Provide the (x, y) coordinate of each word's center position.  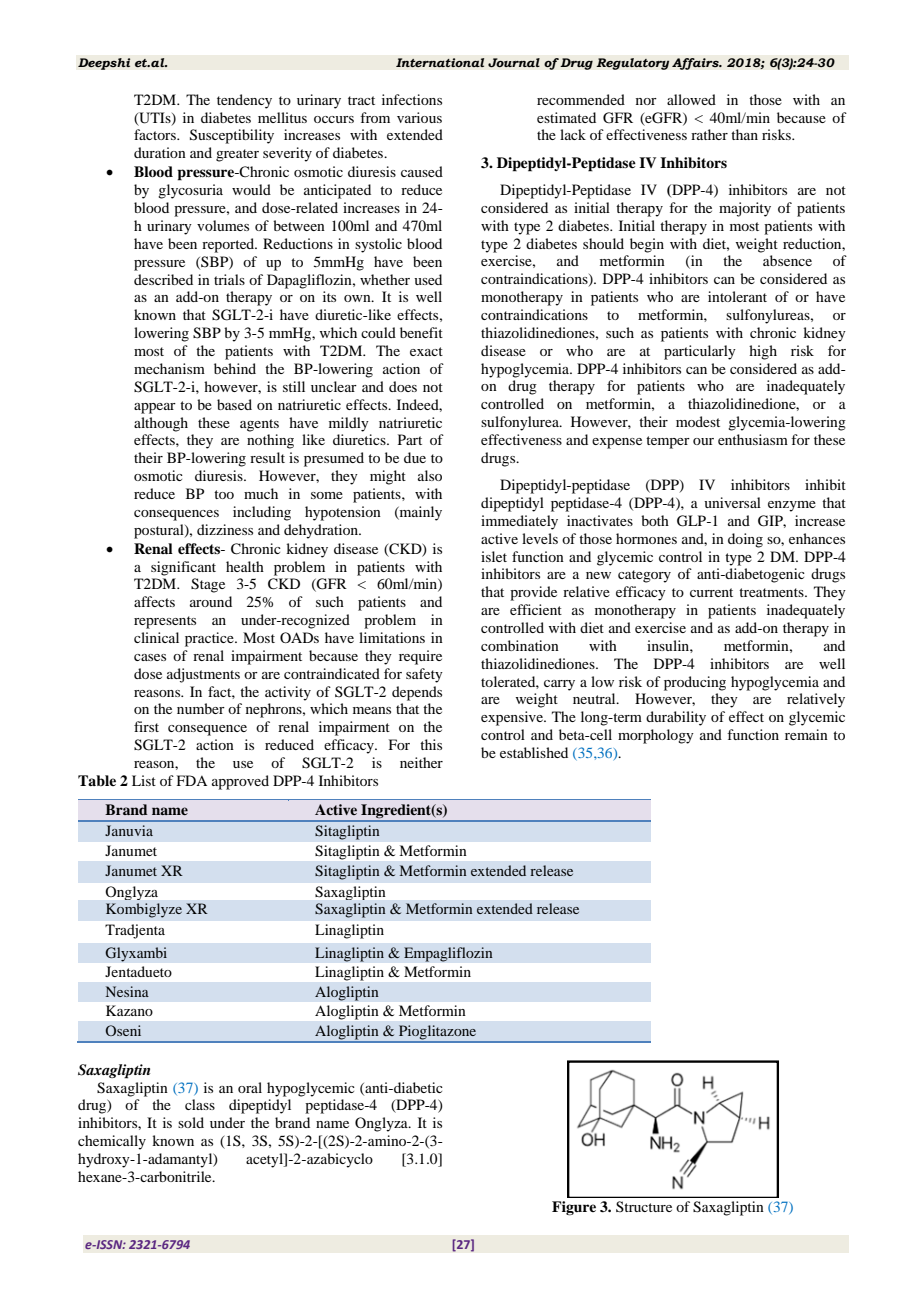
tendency (244, 101)
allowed (691, 99)
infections (412, 99)
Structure (644, 1206)
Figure (574, 1208)
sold (191, 1122)
